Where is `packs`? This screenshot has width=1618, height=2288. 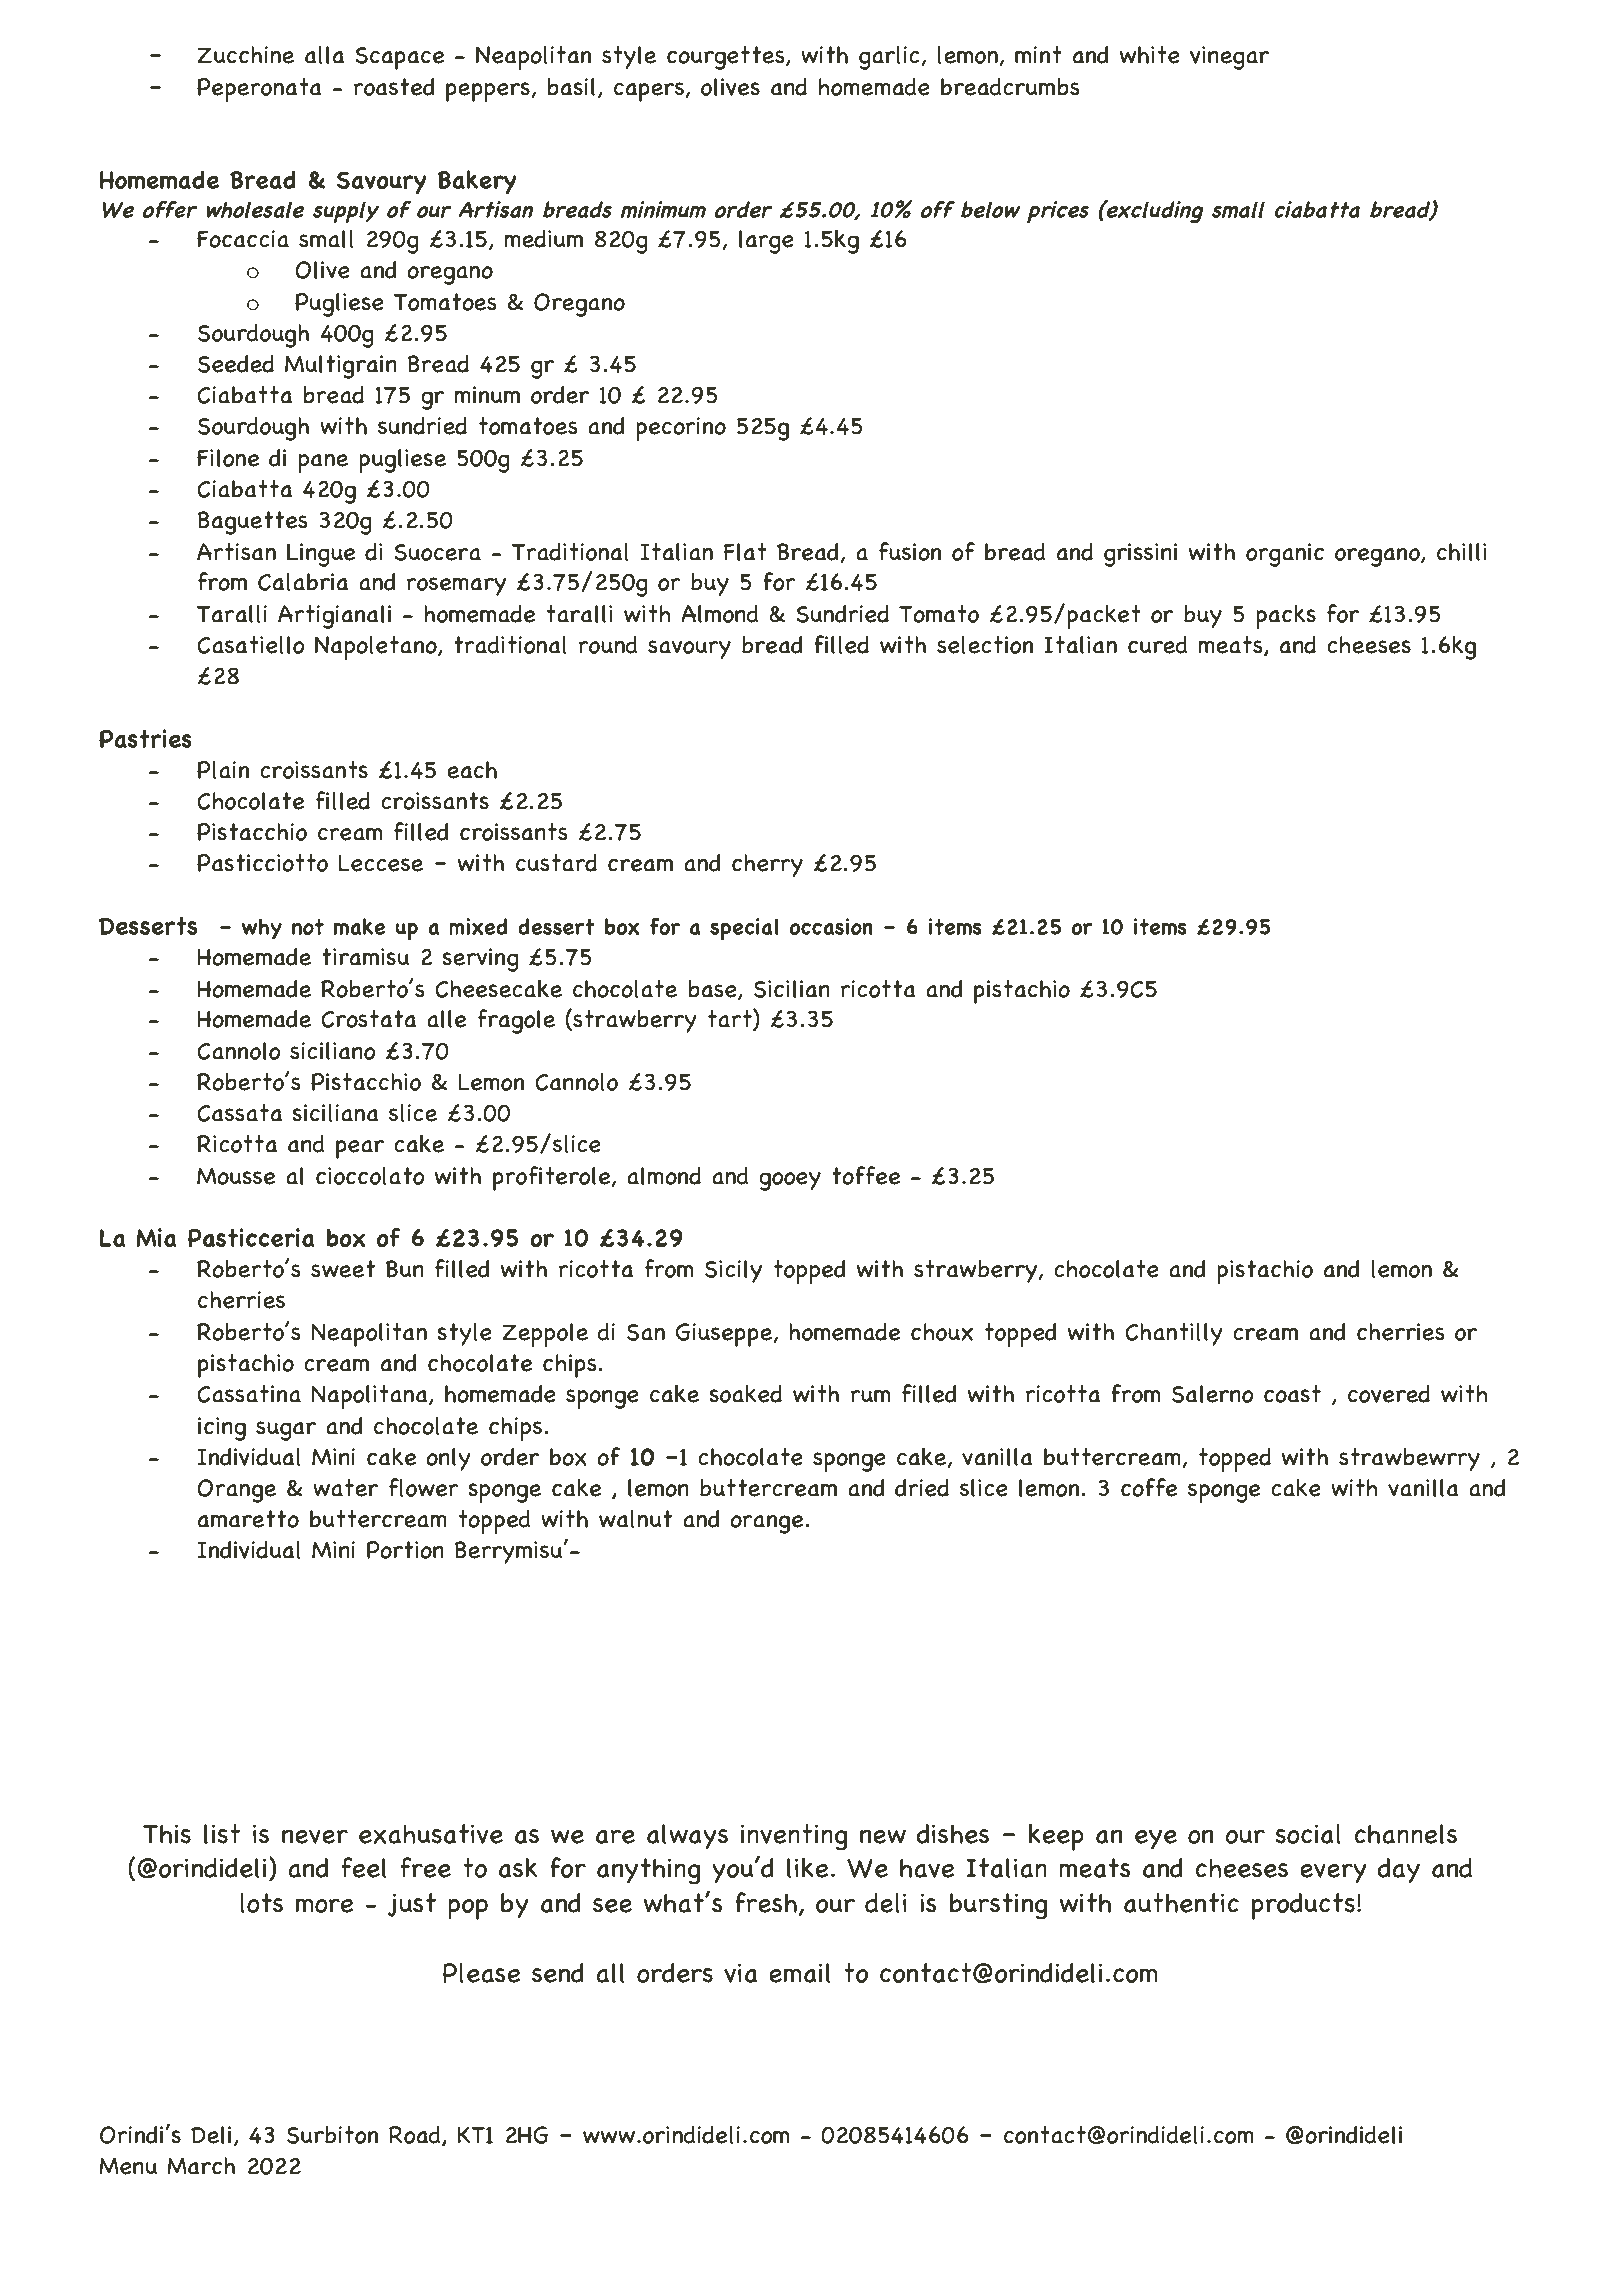 packs is located at coordinates (1286, 617).
